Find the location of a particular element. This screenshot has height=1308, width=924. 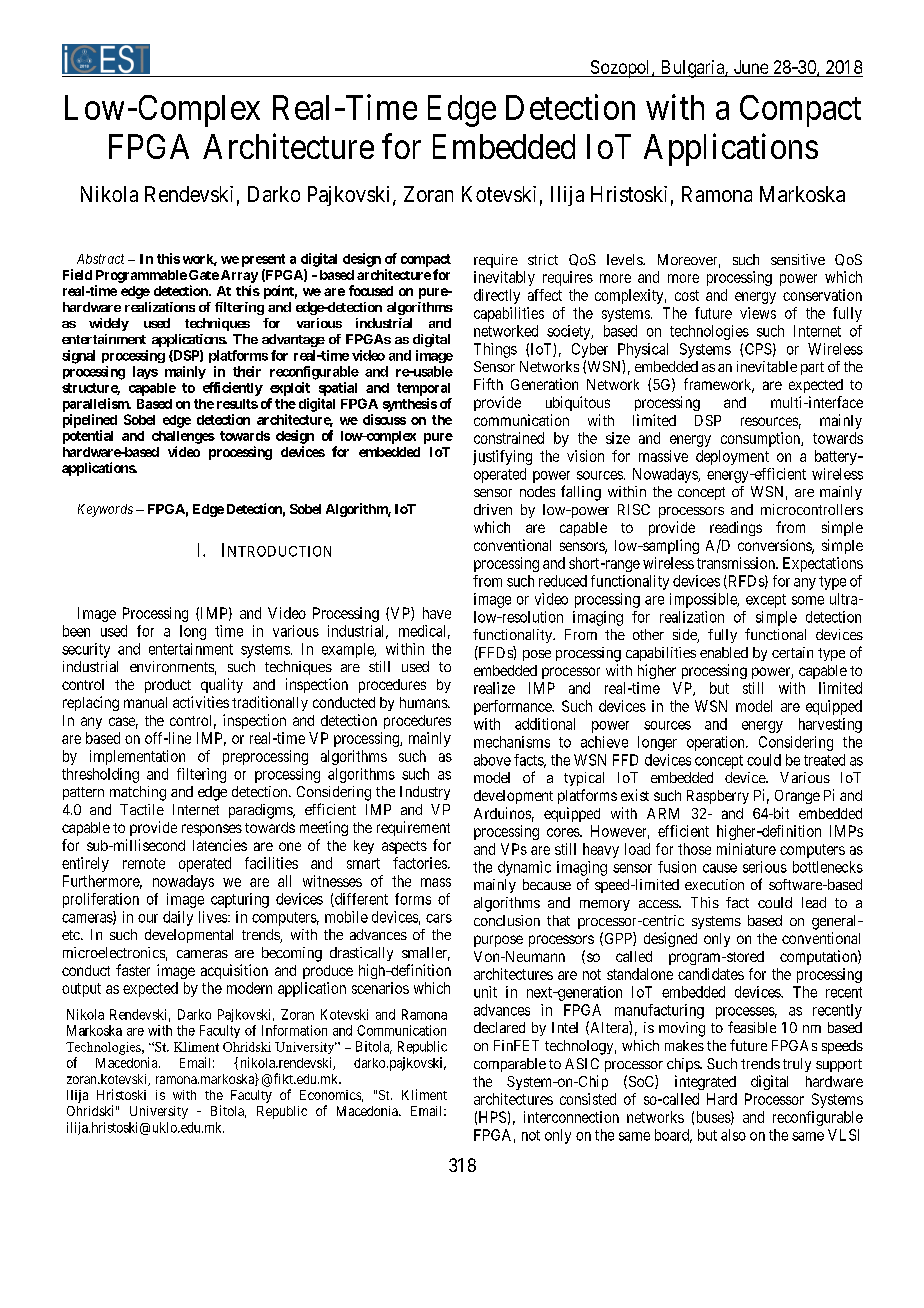

been is located at coordinates (76, 631).
